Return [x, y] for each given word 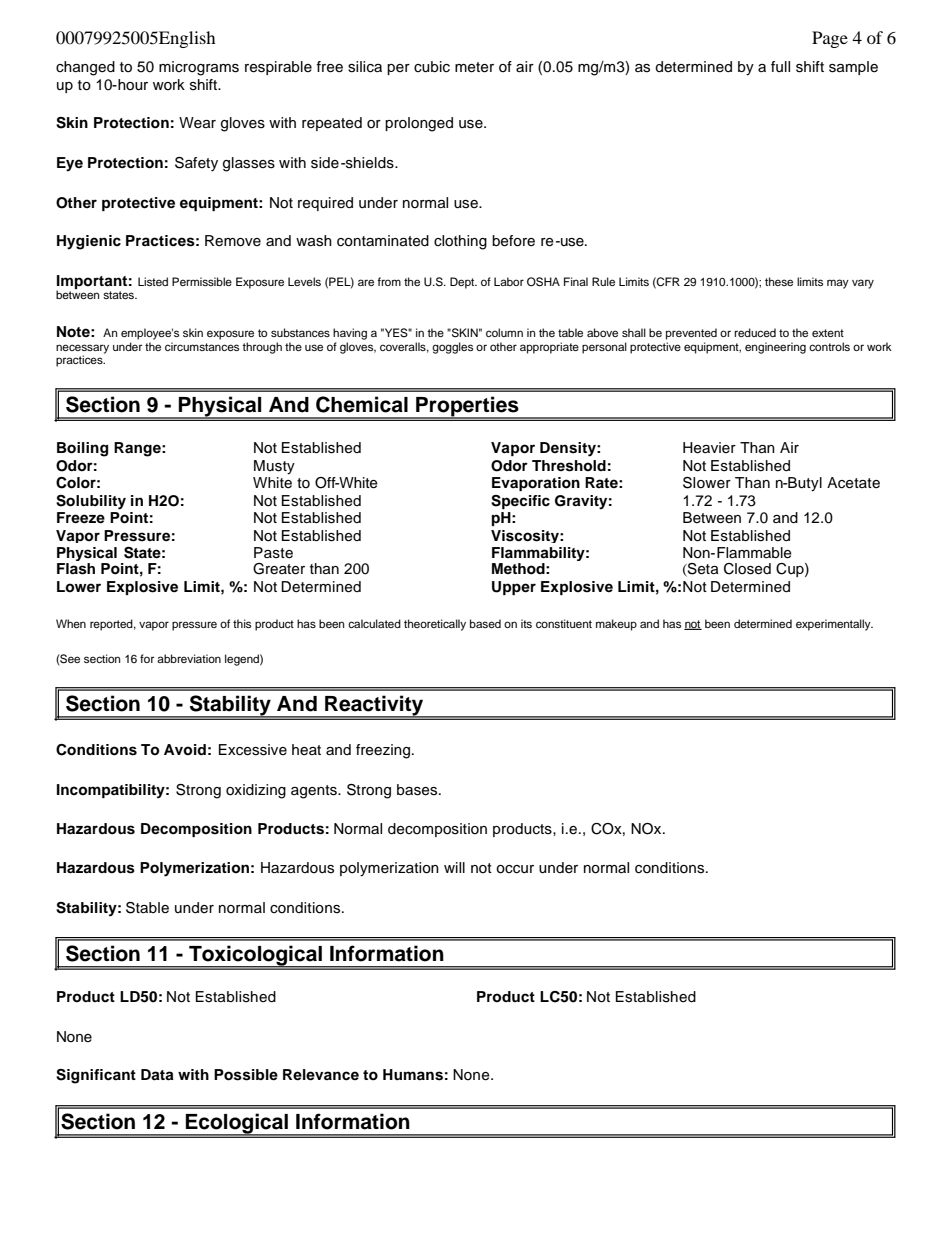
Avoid [185, 750]
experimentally [834, 625]
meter [474, 67]
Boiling [82, 449]
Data [157, 1075]
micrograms [199, 68]
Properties [467, 408]
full [780, 67]
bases [418, 790]
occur [515, 869]
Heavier [709, 448]
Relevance [321, 1075]
